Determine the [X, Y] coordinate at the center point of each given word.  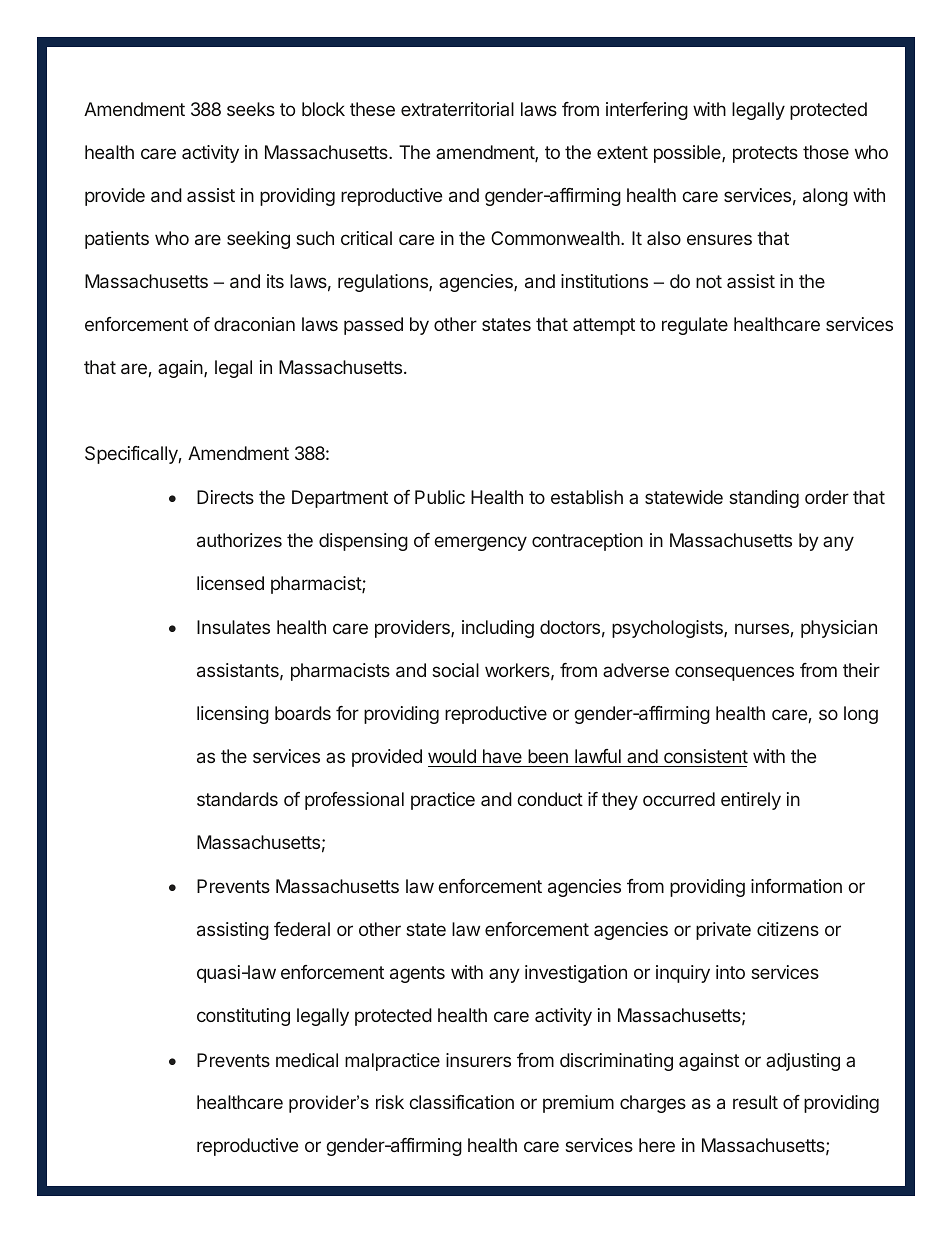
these [372, 109]
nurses [762, 628]
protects [765, 154]
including [498, 629]
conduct [550, 799]
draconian [254, 324]
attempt [604, 326]
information [796, 886]
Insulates [233, 627]
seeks [251, 109]
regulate [695, 326]
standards [237, 799]
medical [307, 1060]
